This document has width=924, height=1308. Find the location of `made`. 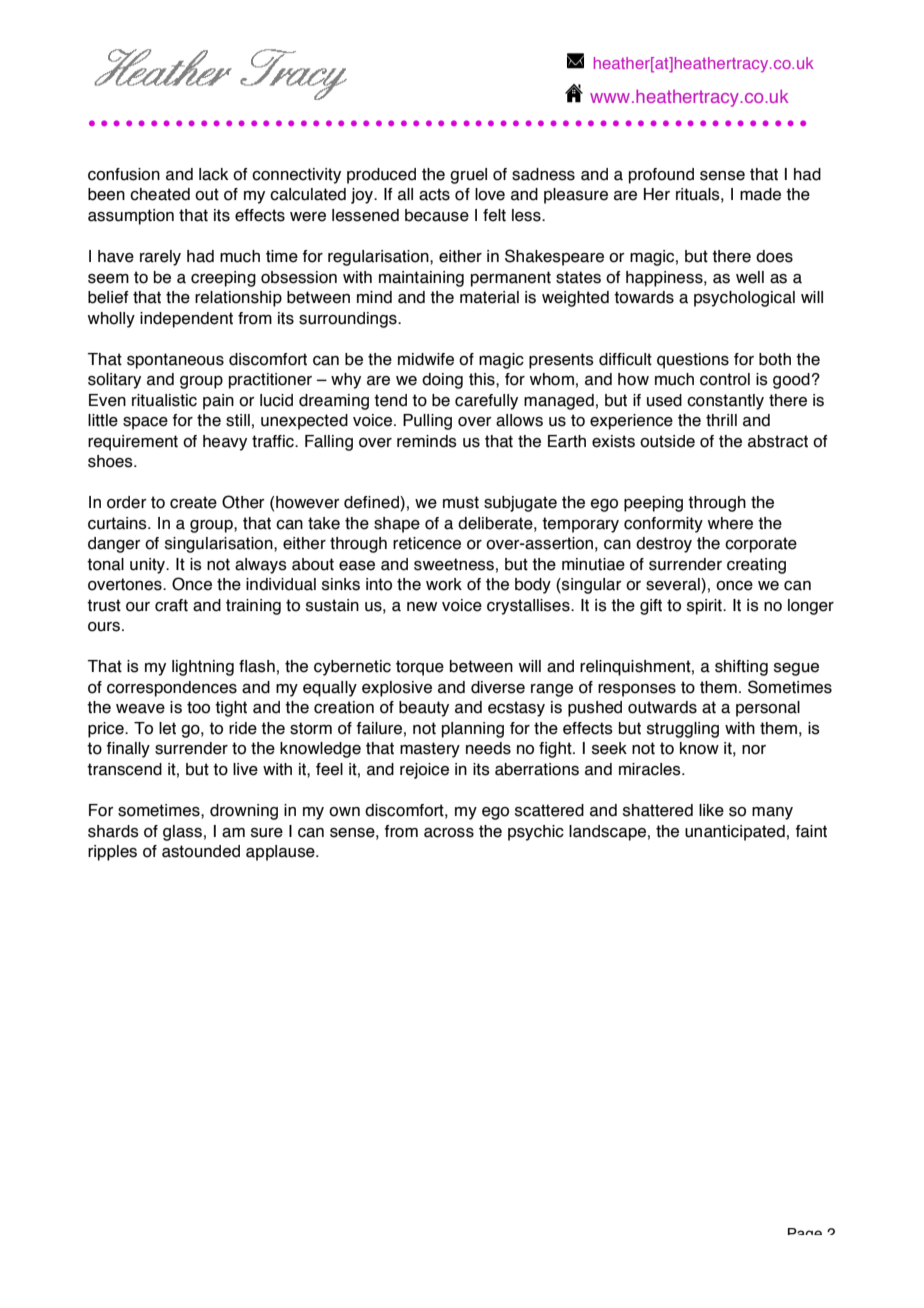

made is located at coordinates (760, 194).
